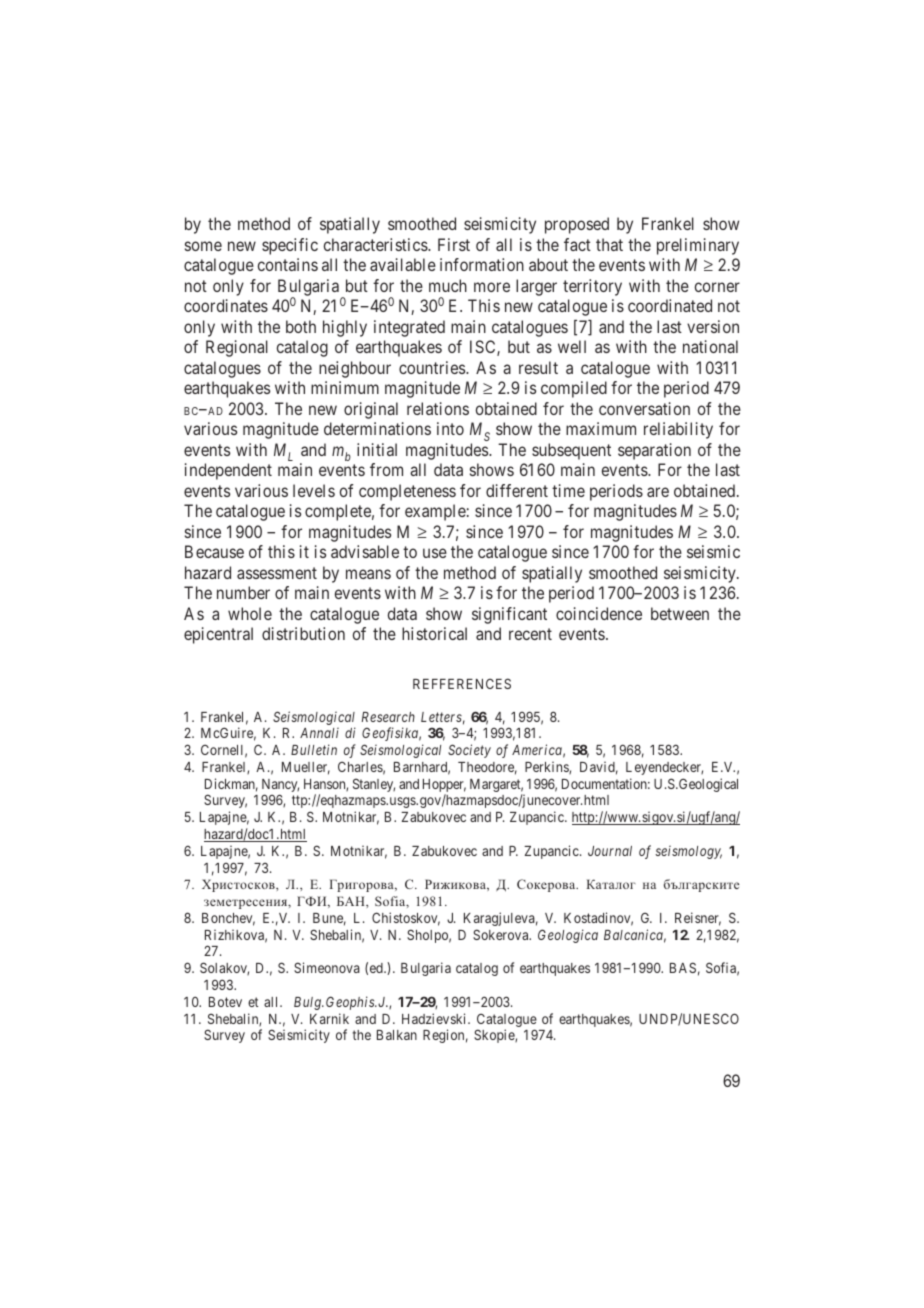 This page has height=1308, width=924. Describe the element at coordinates (314, 749) in the page. I see `Bulletin` at that location.
